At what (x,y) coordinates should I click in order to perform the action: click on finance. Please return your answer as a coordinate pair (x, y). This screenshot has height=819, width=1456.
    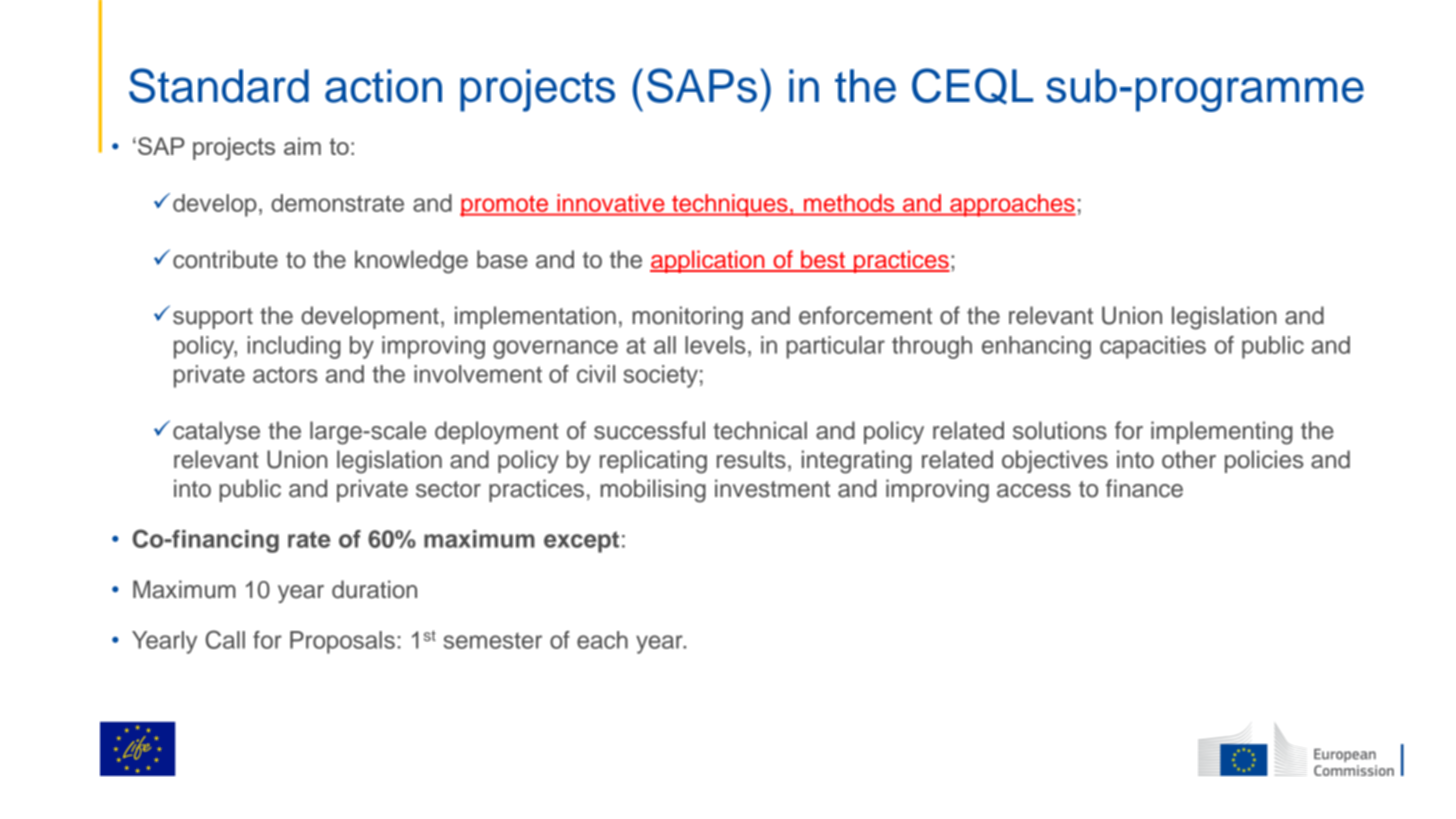
    Looking at the image, I should click on (1144, 488).
